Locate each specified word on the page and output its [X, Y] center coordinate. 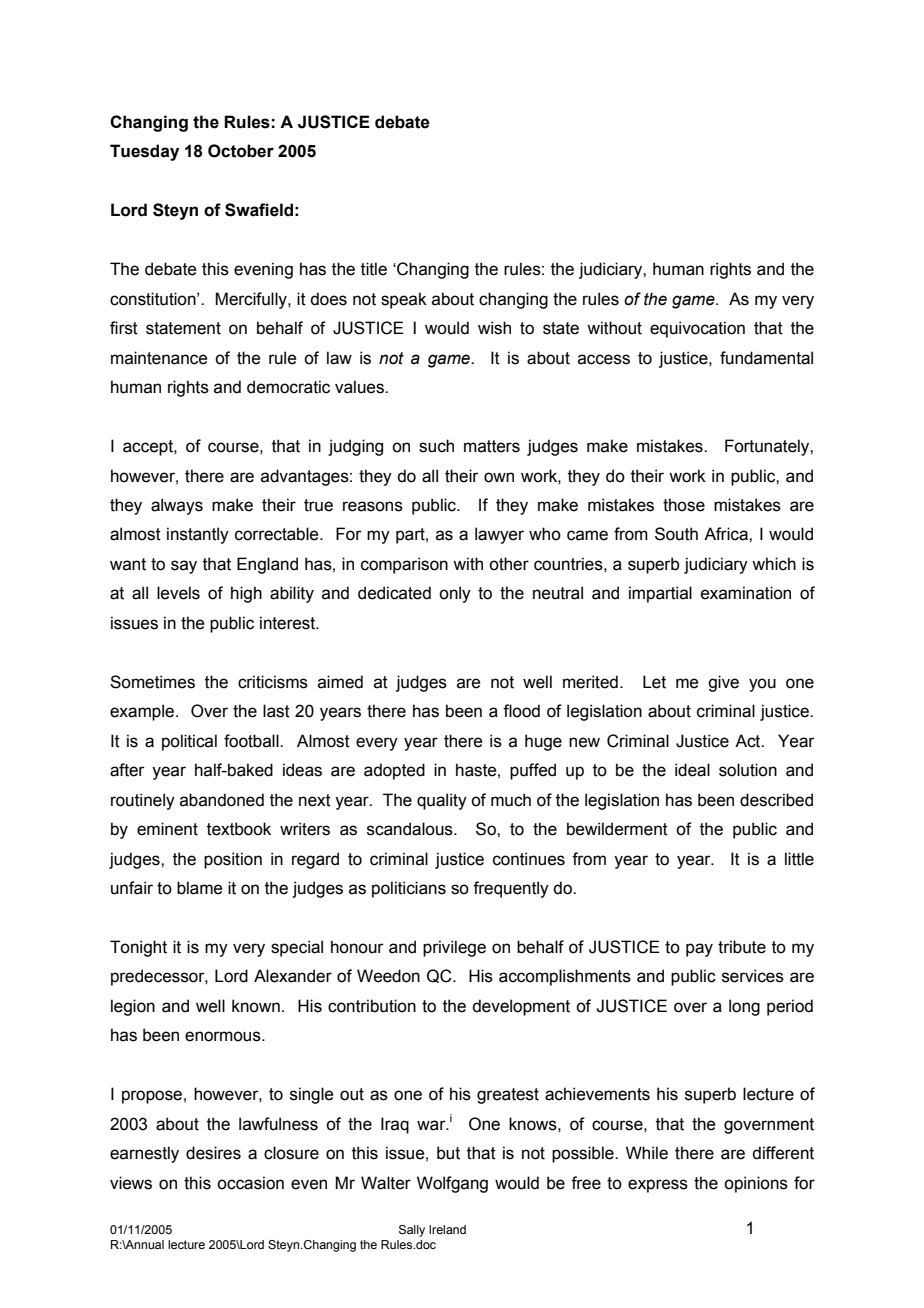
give [723, 683]
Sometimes [152, 682]
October [241, 151]
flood [521, 711]
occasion [250, 1183]
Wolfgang [452, 1184]
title [374, 269]
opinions [756, 1184]
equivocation [697, 329]
